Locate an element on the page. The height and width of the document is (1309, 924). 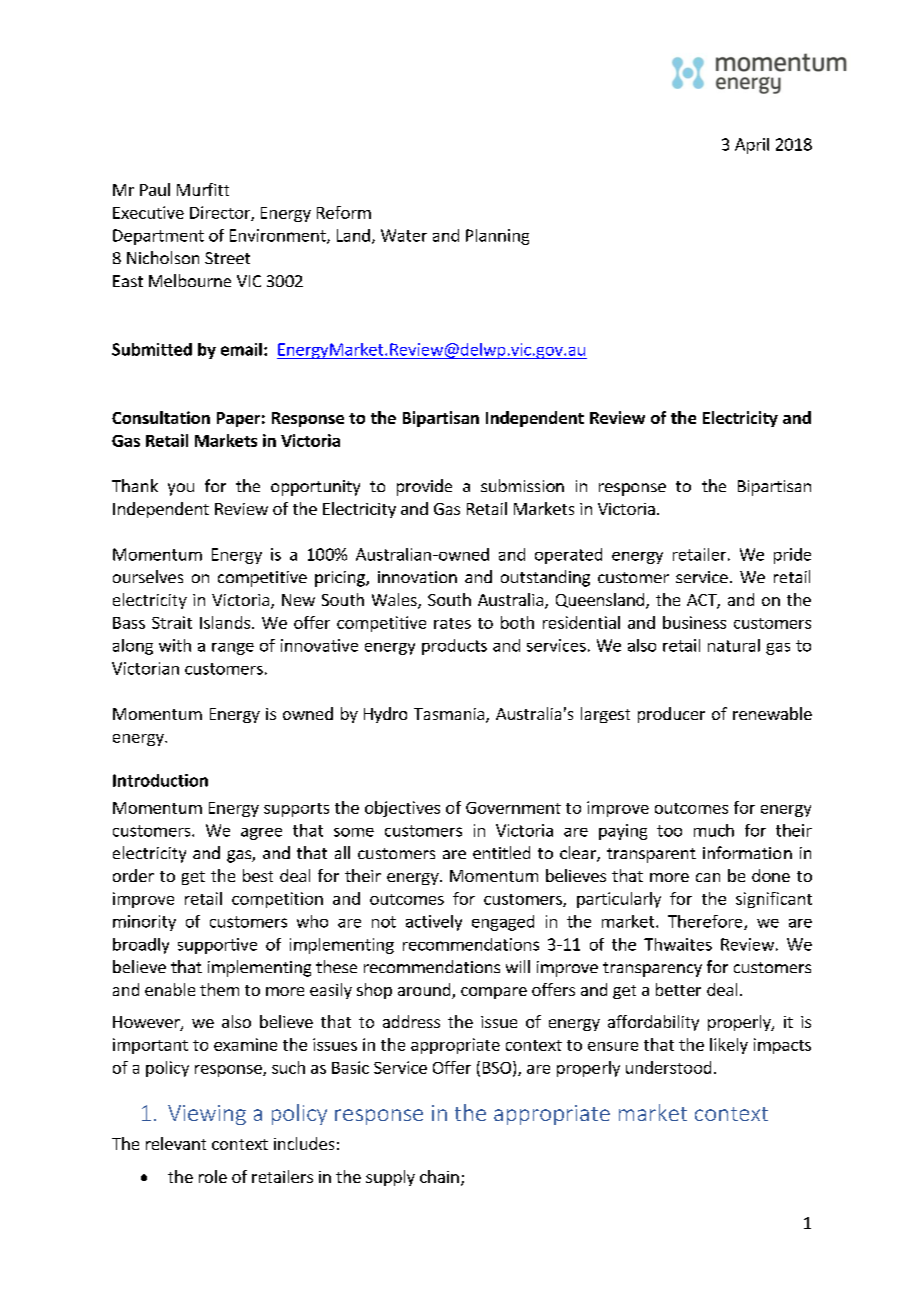
range is located at coordinates (233, 649).
